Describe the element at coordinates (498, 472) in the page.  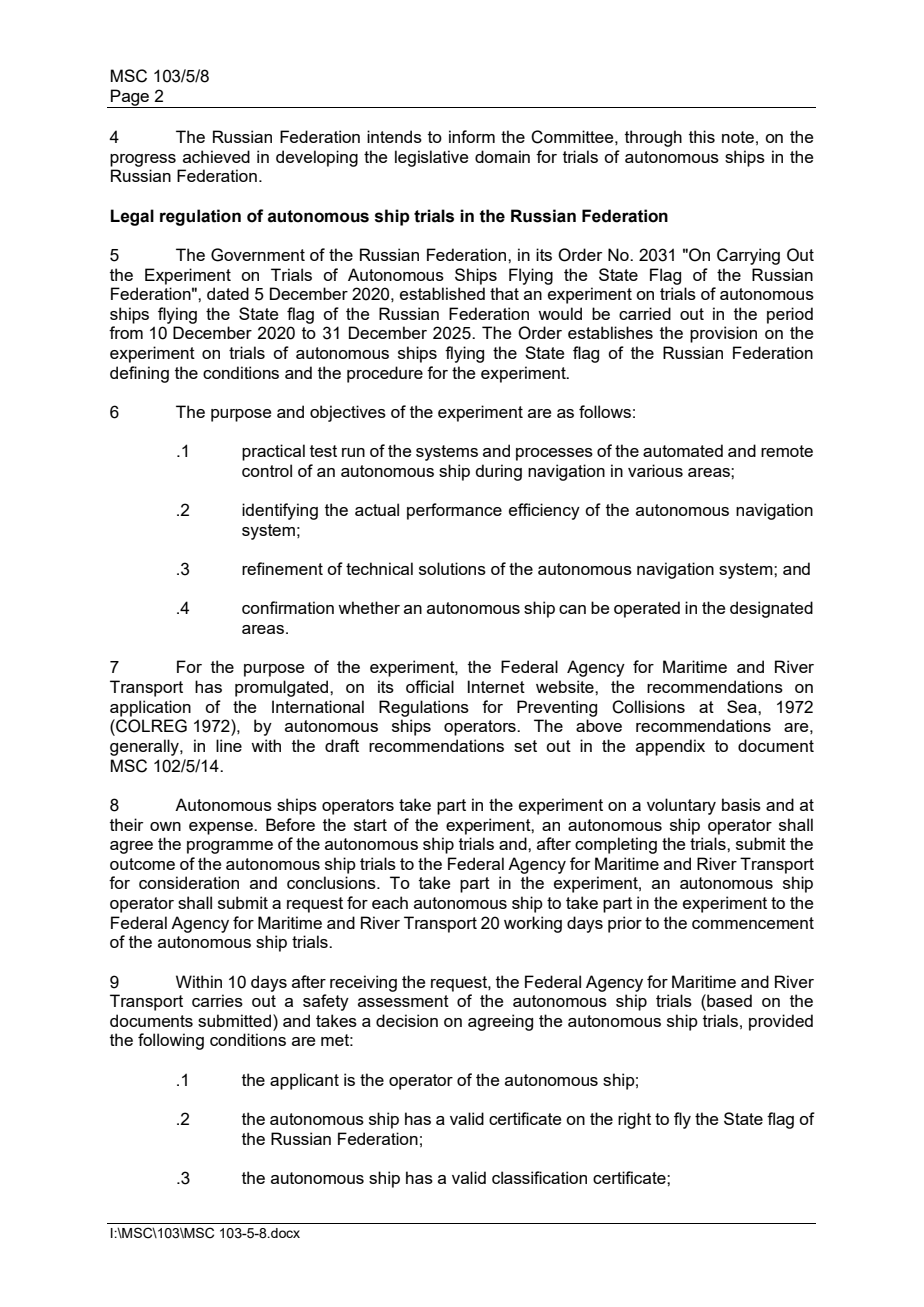
I see `during` at that location.
